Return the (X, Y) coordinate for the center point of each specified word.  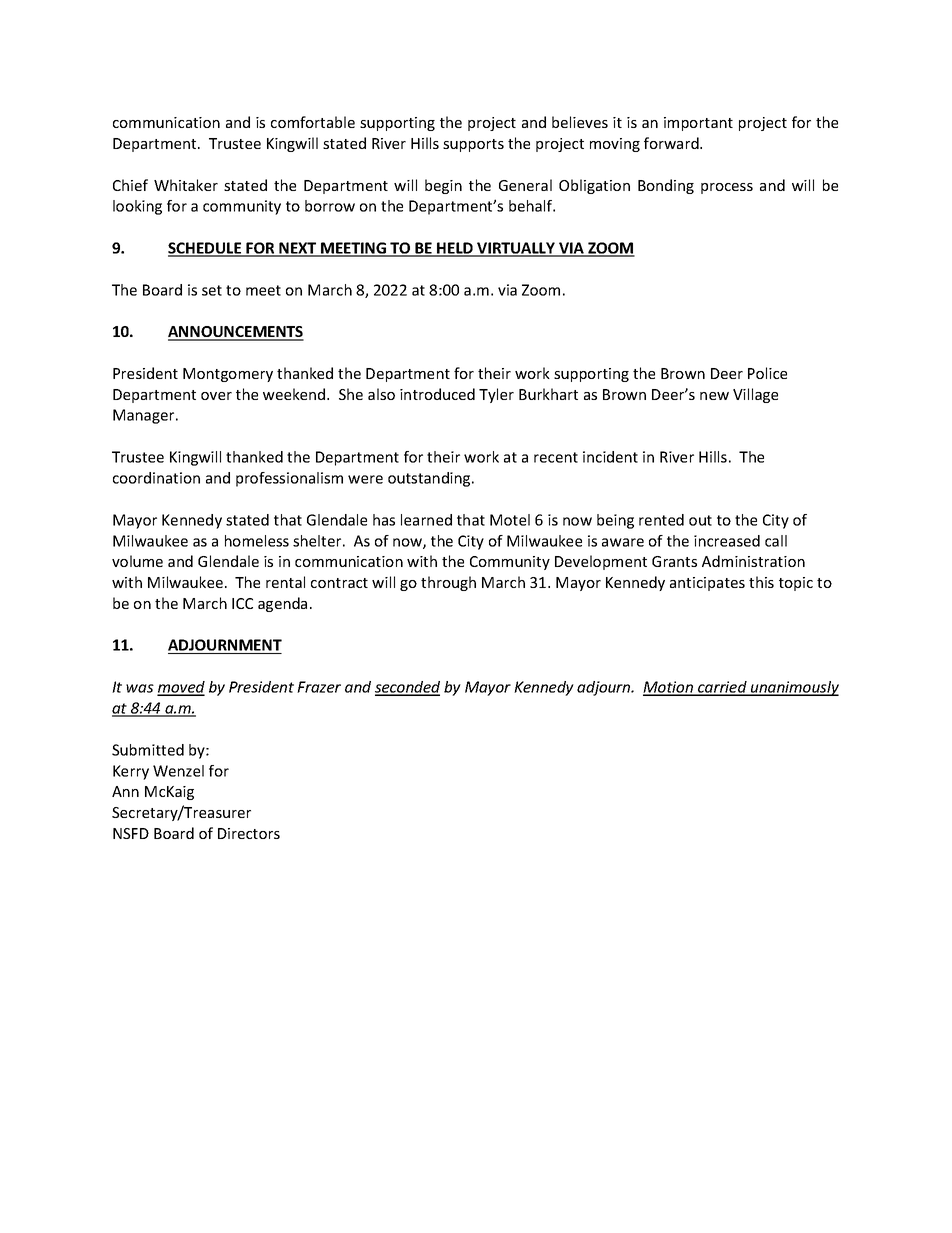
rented (661, 520)
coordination (156, 478)
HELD (455, 249)
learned (426, 520)
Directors (249, 833)
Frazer (319, 687)
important (698, 124)
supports (473, 145)
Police (767, 373)
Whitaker (186, 185)
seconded (407, 688)
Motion (669, 688)
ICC (242, 603)
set (212, 290)
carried (722, 688)
